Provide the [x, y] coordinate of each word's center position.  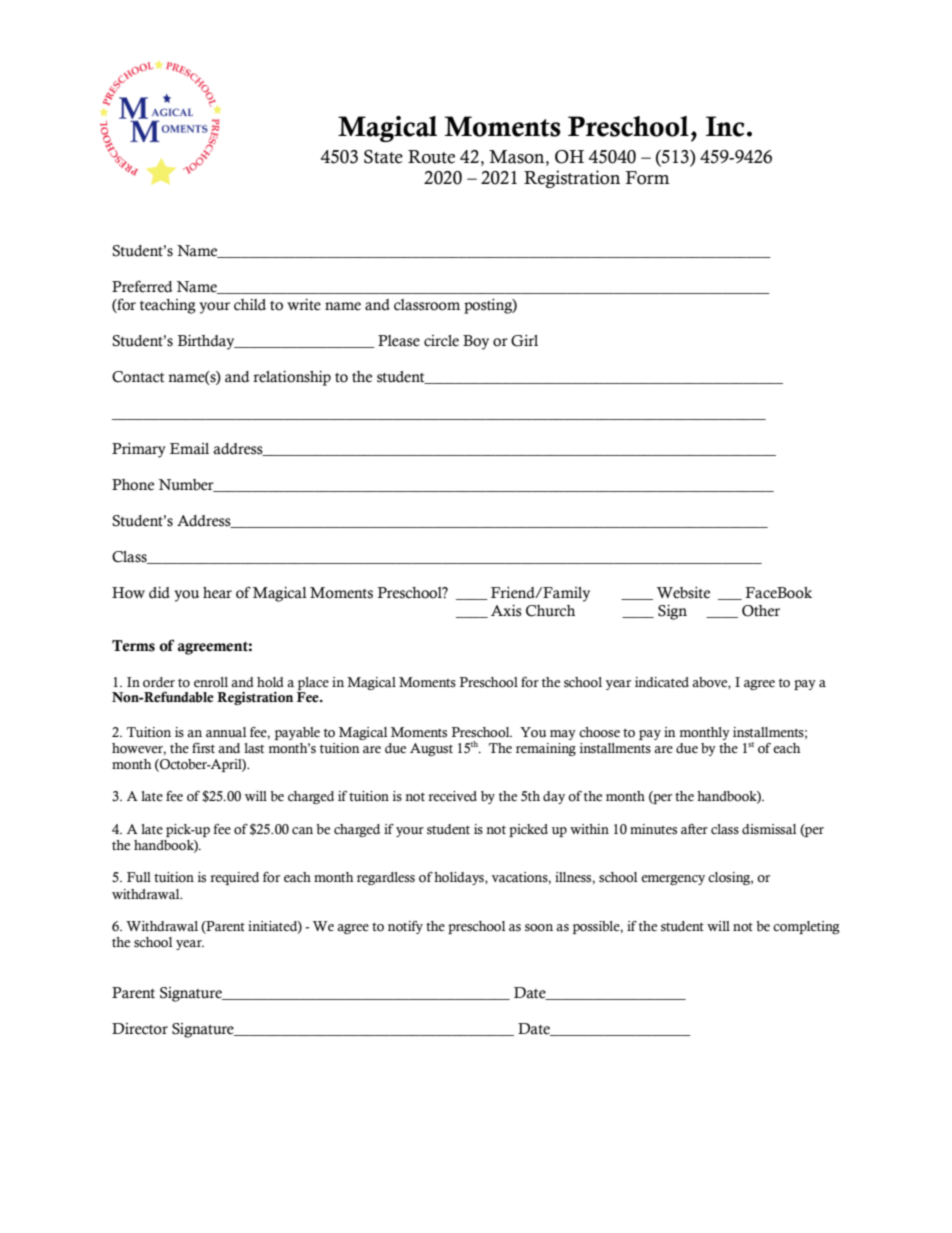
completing [806, 927]
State [383, 157]
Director [140, 1029]
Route [431, 157]
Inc [725, 126]
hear [217, 593]
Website [683, 593]
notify [405, 927]
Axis [506, 611]
